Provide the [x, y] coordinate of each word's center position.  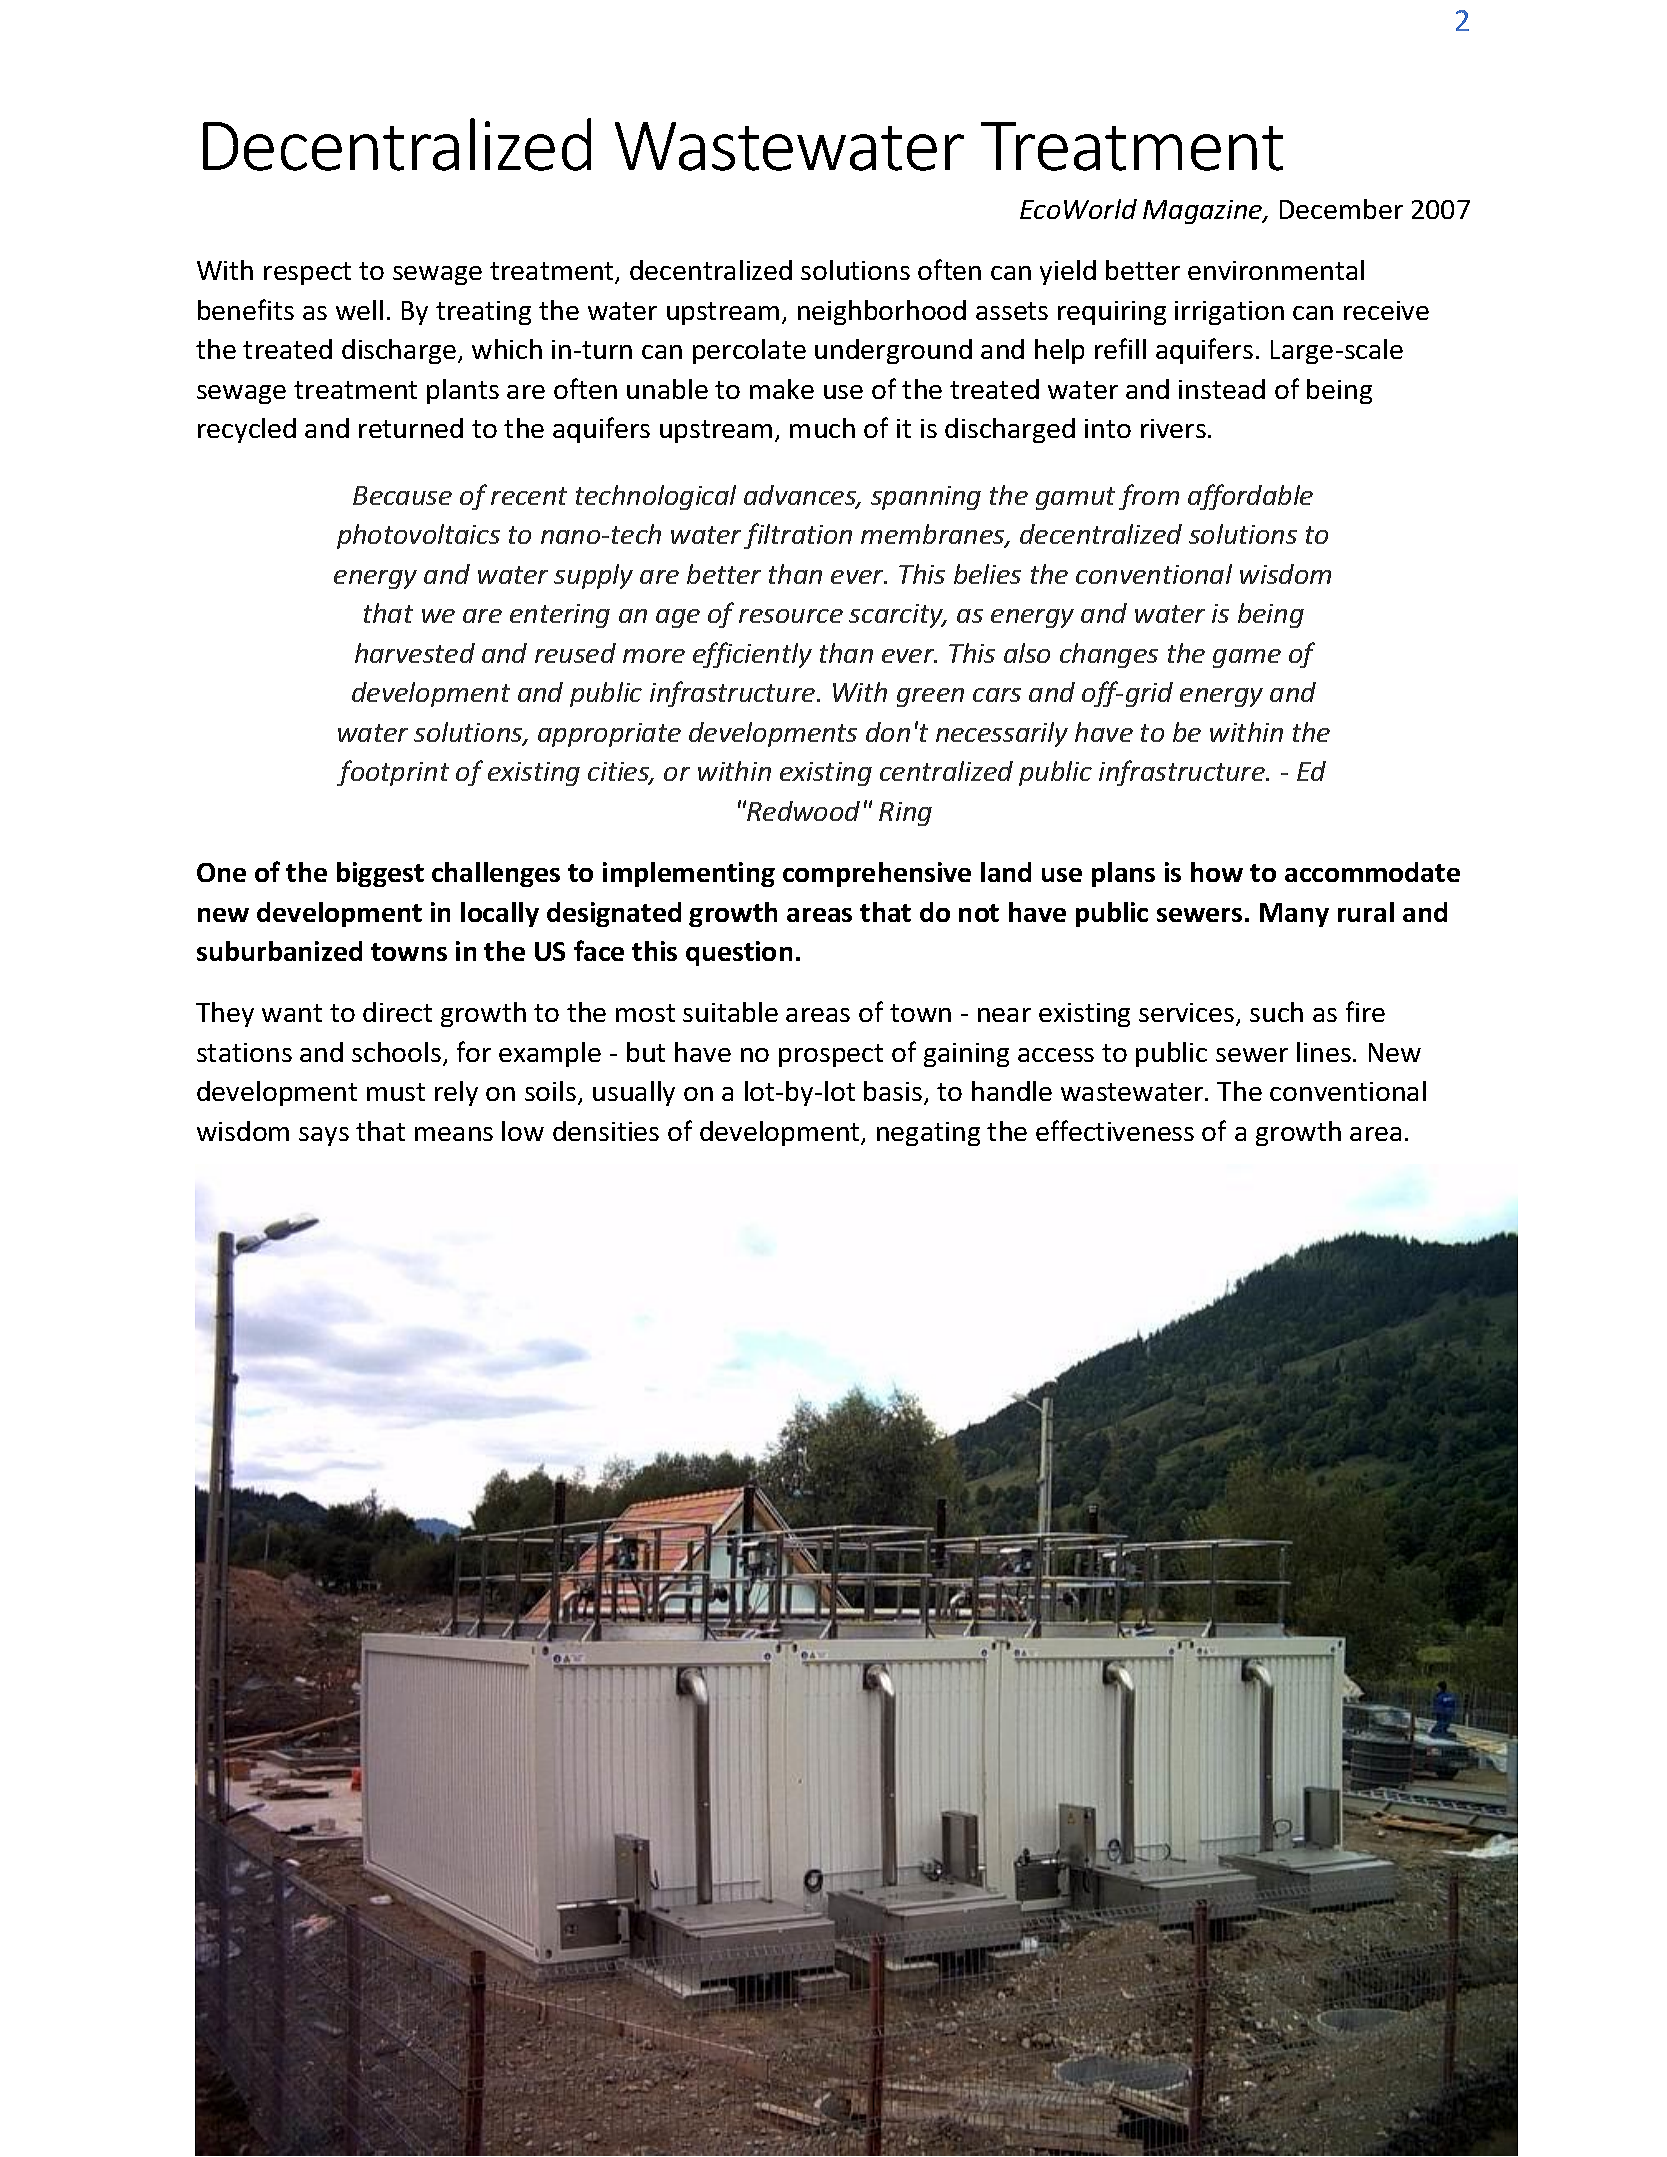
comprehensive [877, 874]
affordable [1250, 497]
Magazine [1204, 212]
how [1217, 872]
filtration [798, 536]
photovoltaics [418, 536]
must [396, 1092]
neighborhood [882, 312]
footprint [393, 773]
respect [307, 273]
